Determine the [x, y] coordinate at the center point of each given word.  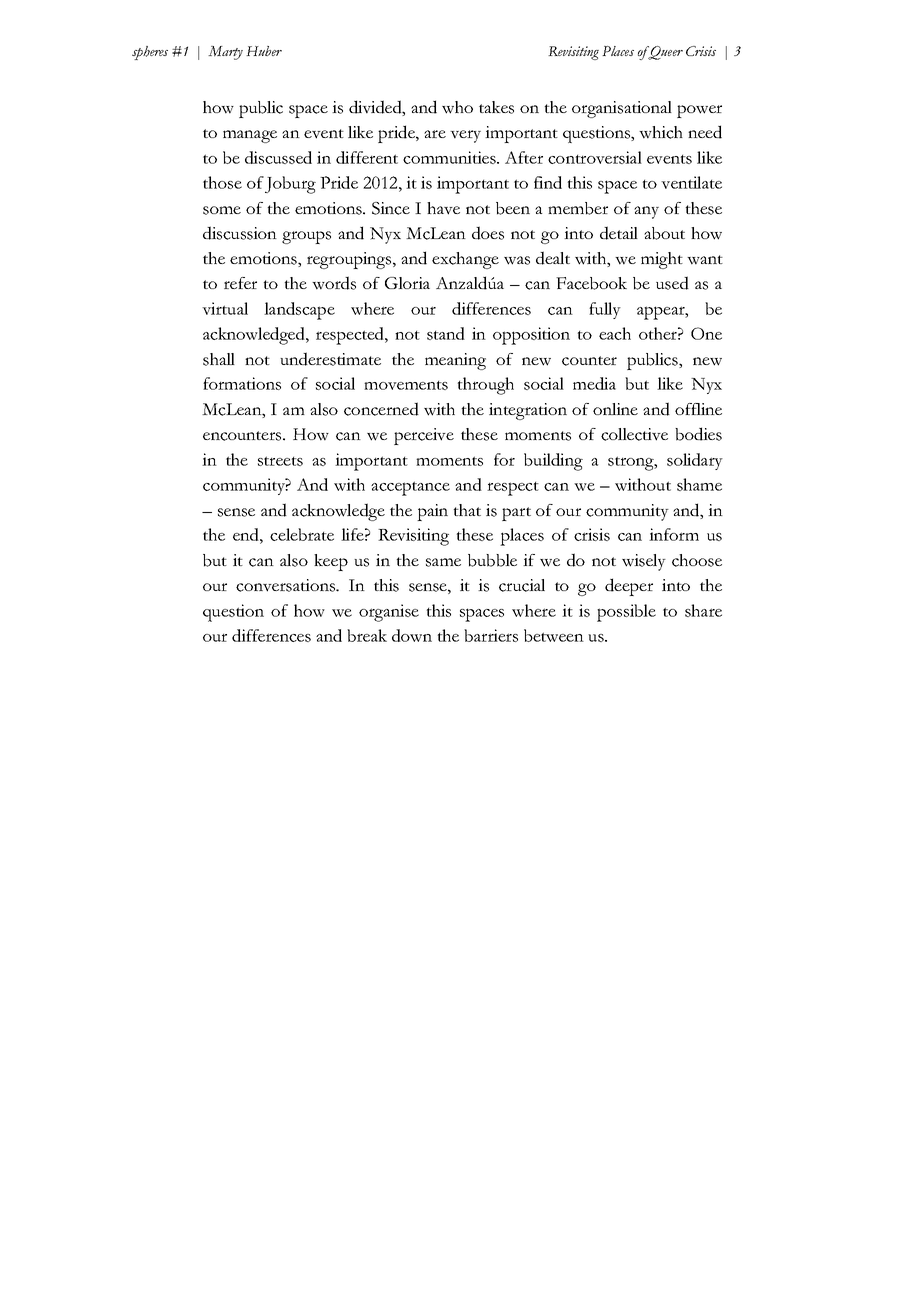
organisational [622, 109]
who [457, 107]
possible [626, 613]
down [412, 635]
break [367, 635]
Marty [225, 53]
